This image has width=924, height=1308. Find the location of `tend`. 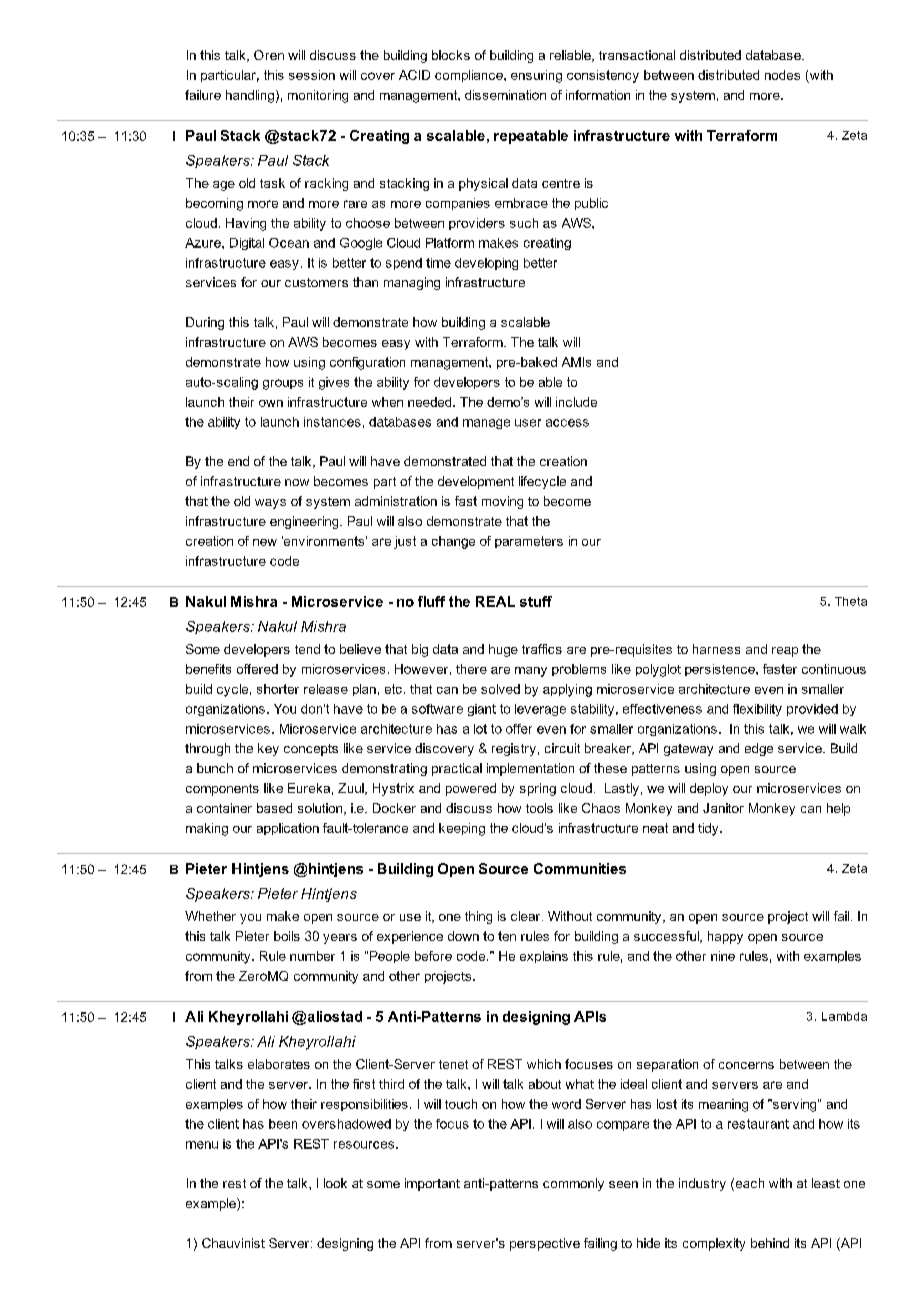

tend is located at coordinates (307, 649).
